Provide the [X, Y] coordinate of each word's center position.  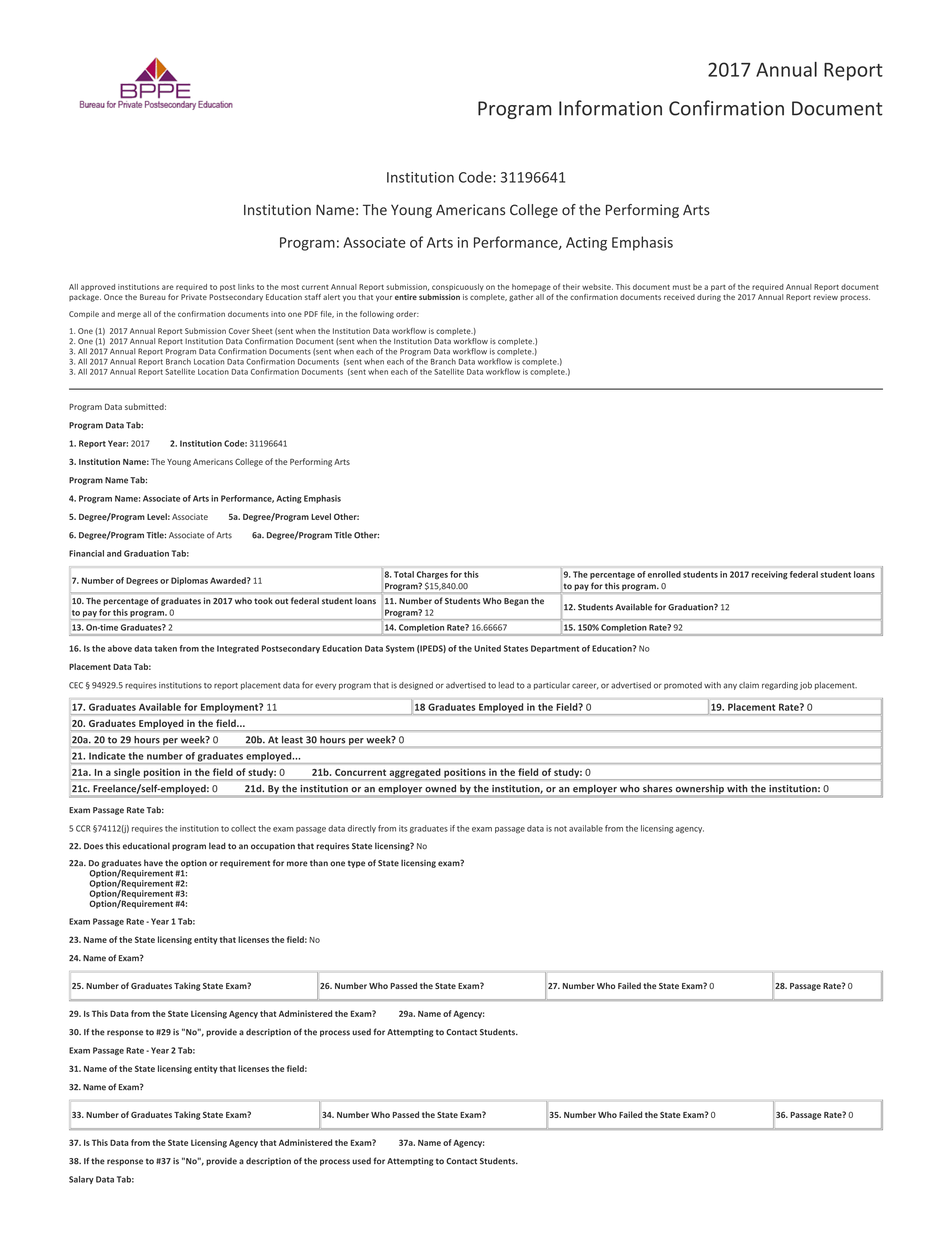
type [356, 864]
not [560, 829]
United [487, 648]
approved [98, 287]
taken [165, 648]
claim [749, 685]
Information [610, 108]
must [682, 287]
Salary [81, 1180]
